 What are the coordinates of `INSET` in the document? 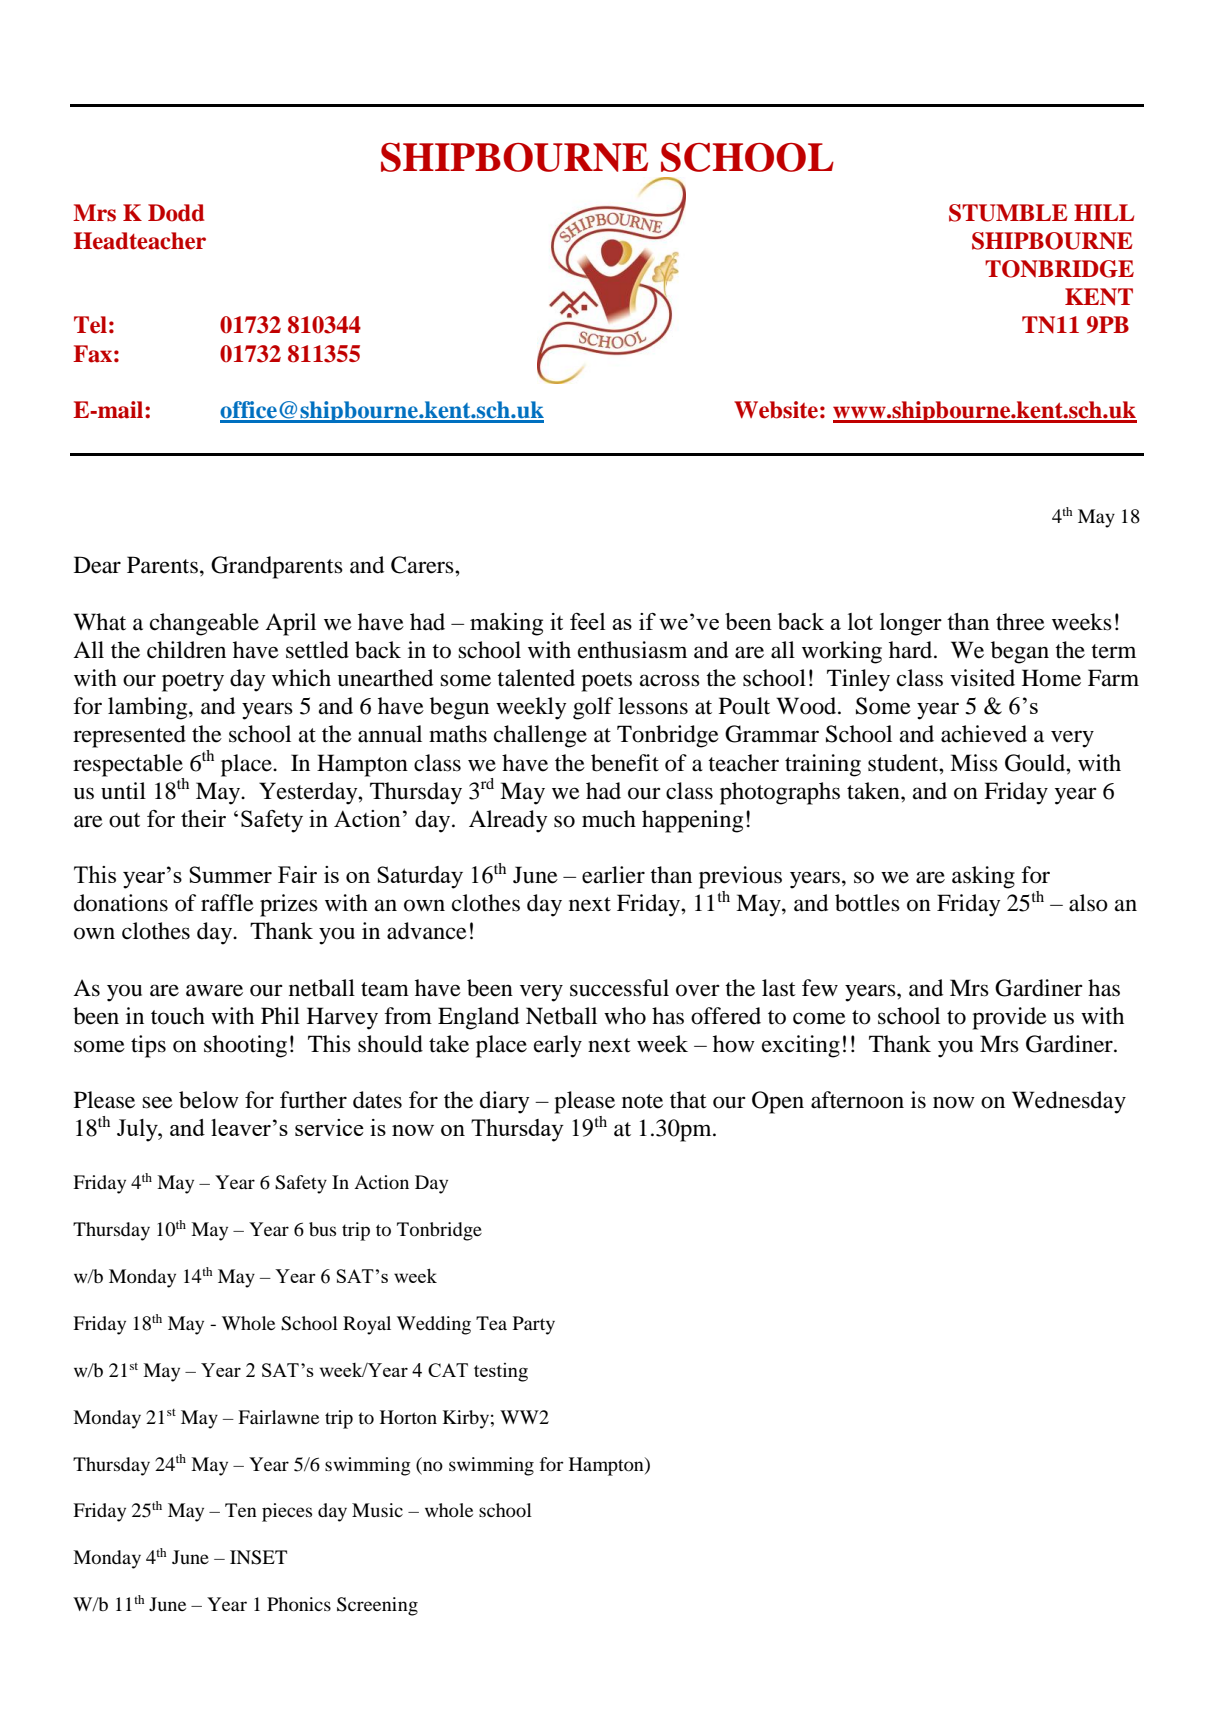 It's located at (258, 1557).
